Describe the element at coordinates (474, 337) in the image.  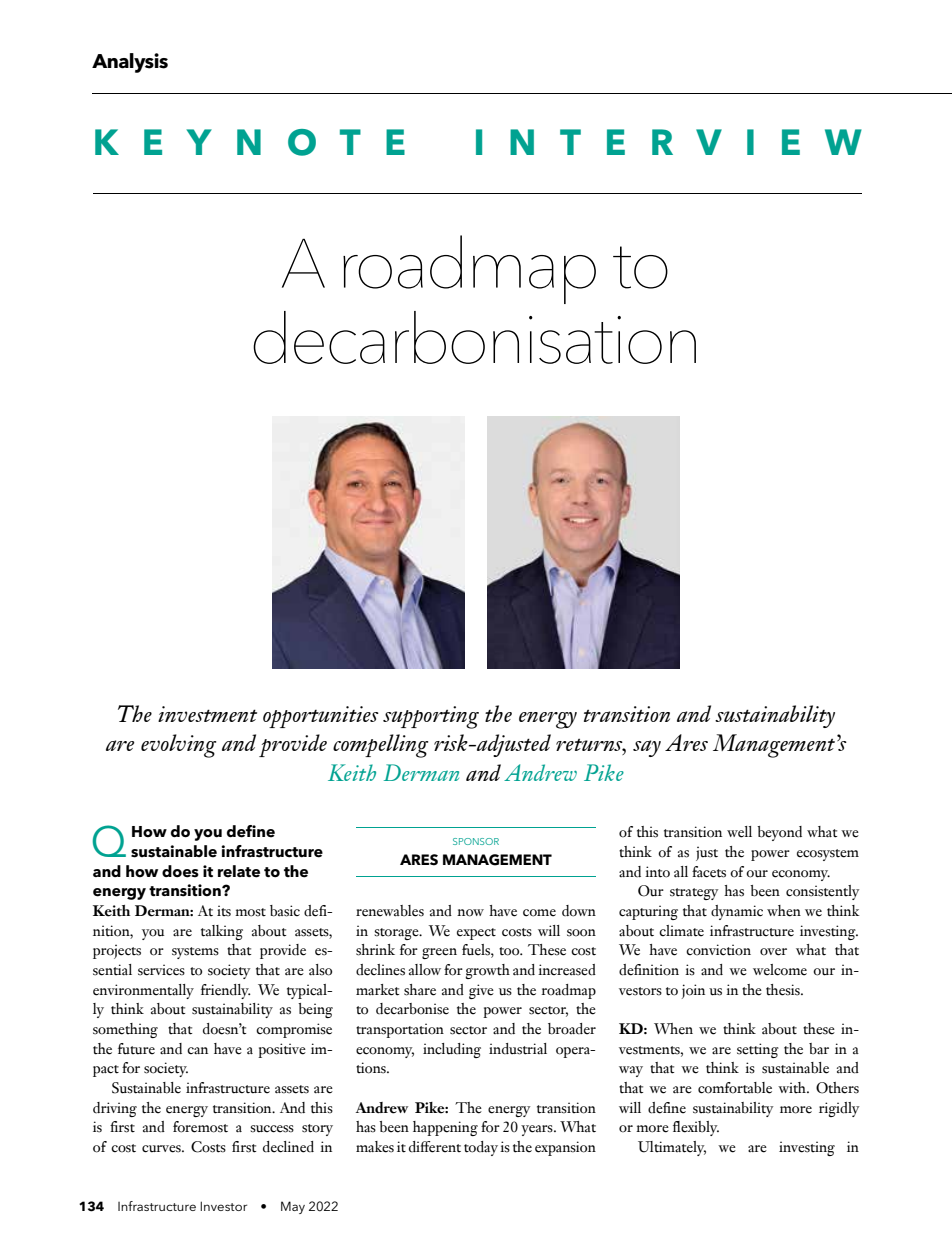
I see `decarbonisation` at that location.
